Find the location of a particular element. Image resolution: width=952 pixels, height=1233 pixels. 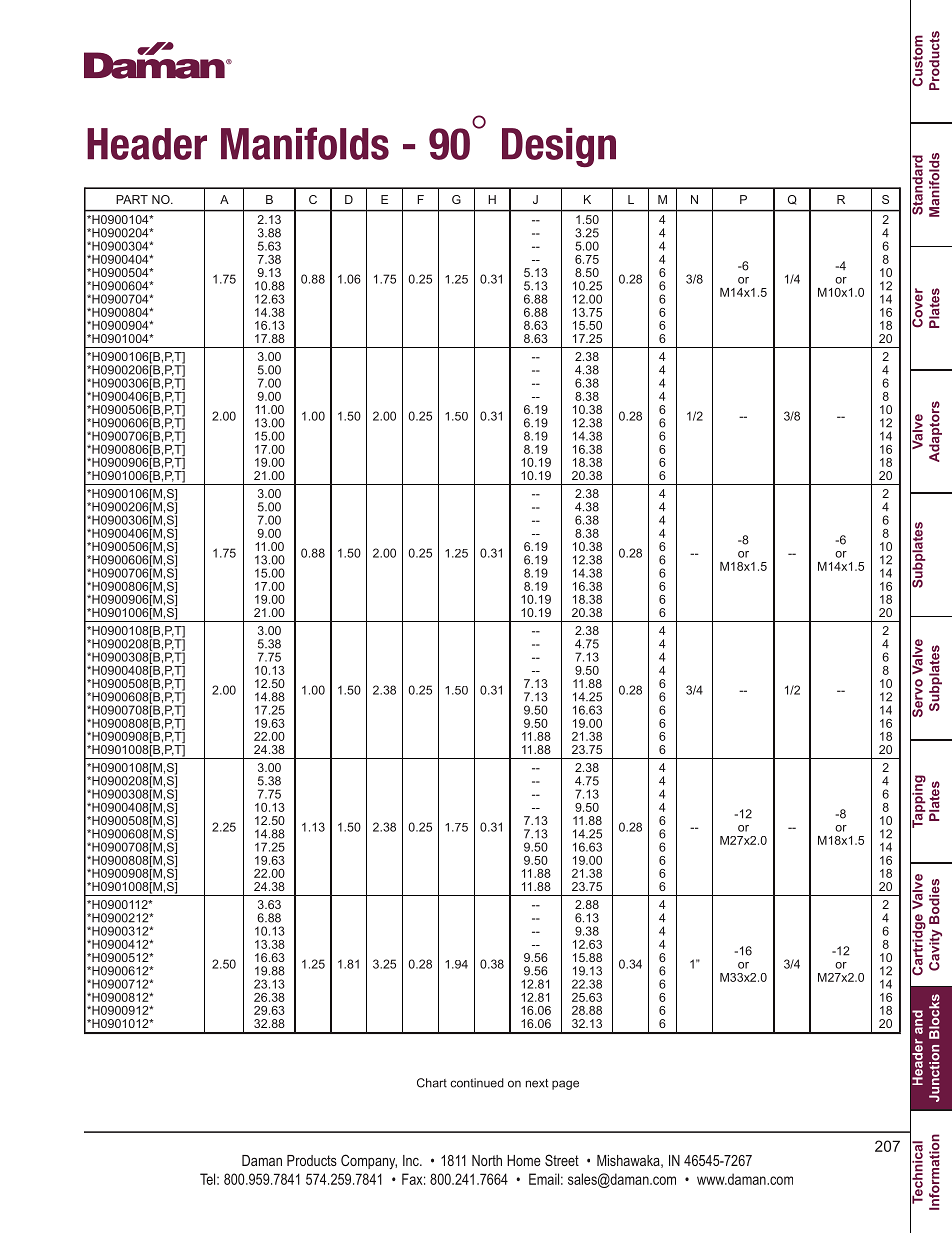

Design is located at coordinates (559, 147).
